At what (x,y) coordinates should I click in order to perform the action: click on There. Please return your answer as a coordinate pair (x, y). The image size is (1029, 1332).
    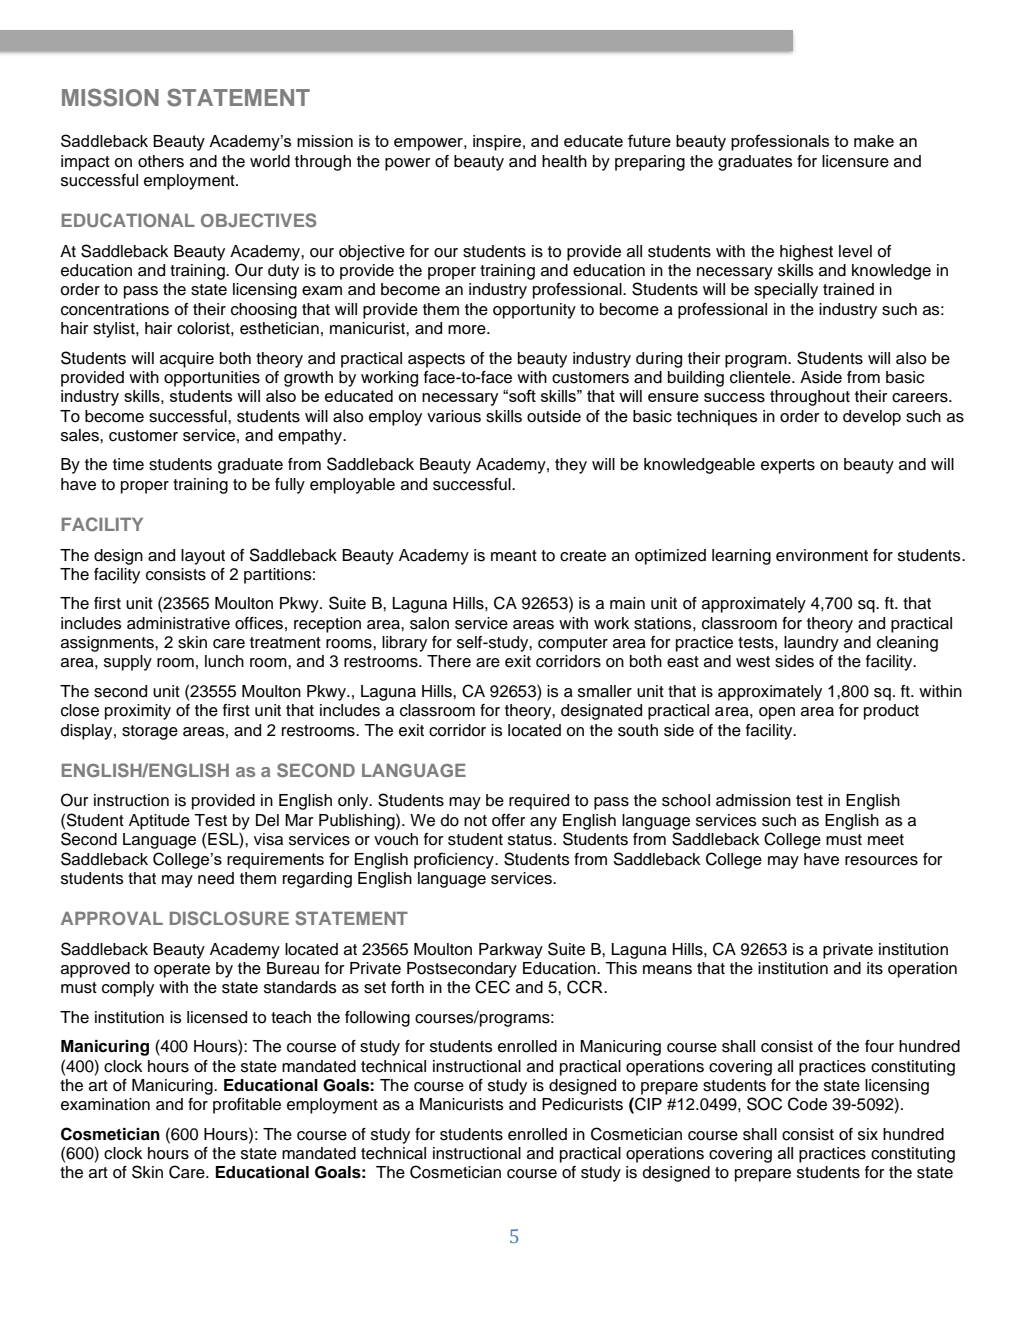
    Looking at the image, I should click on (449, 661).
